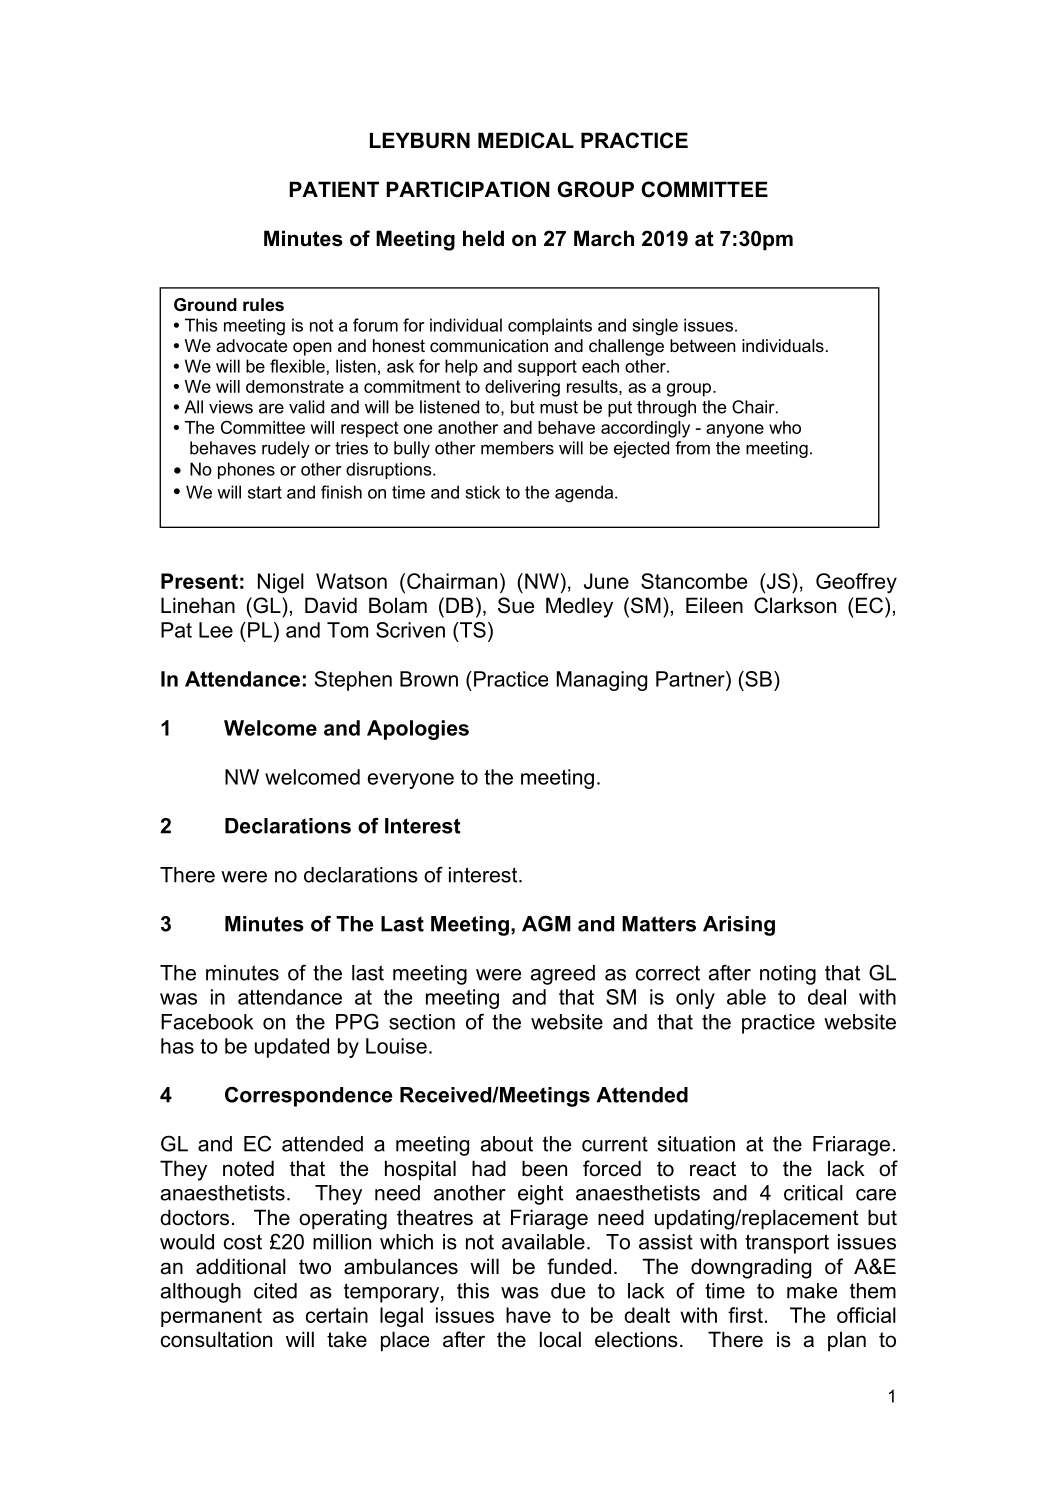 The height and width of the screenshot is (1493, 1056). Describe the element at coordinates (691, 679) in the screenshot. I see `Partner` at that location.
